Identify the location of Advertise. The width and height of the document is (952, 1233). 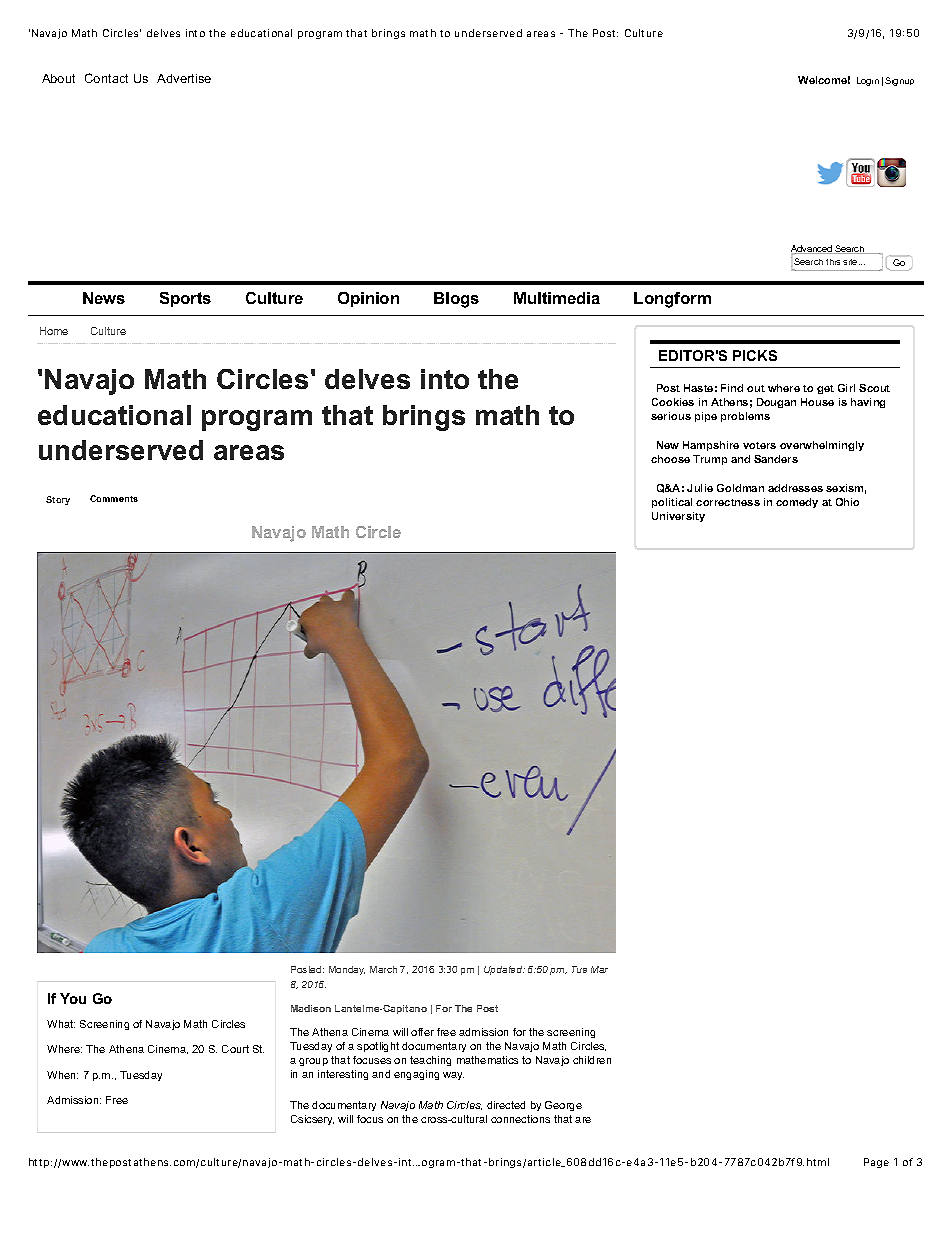
(184, 78).
